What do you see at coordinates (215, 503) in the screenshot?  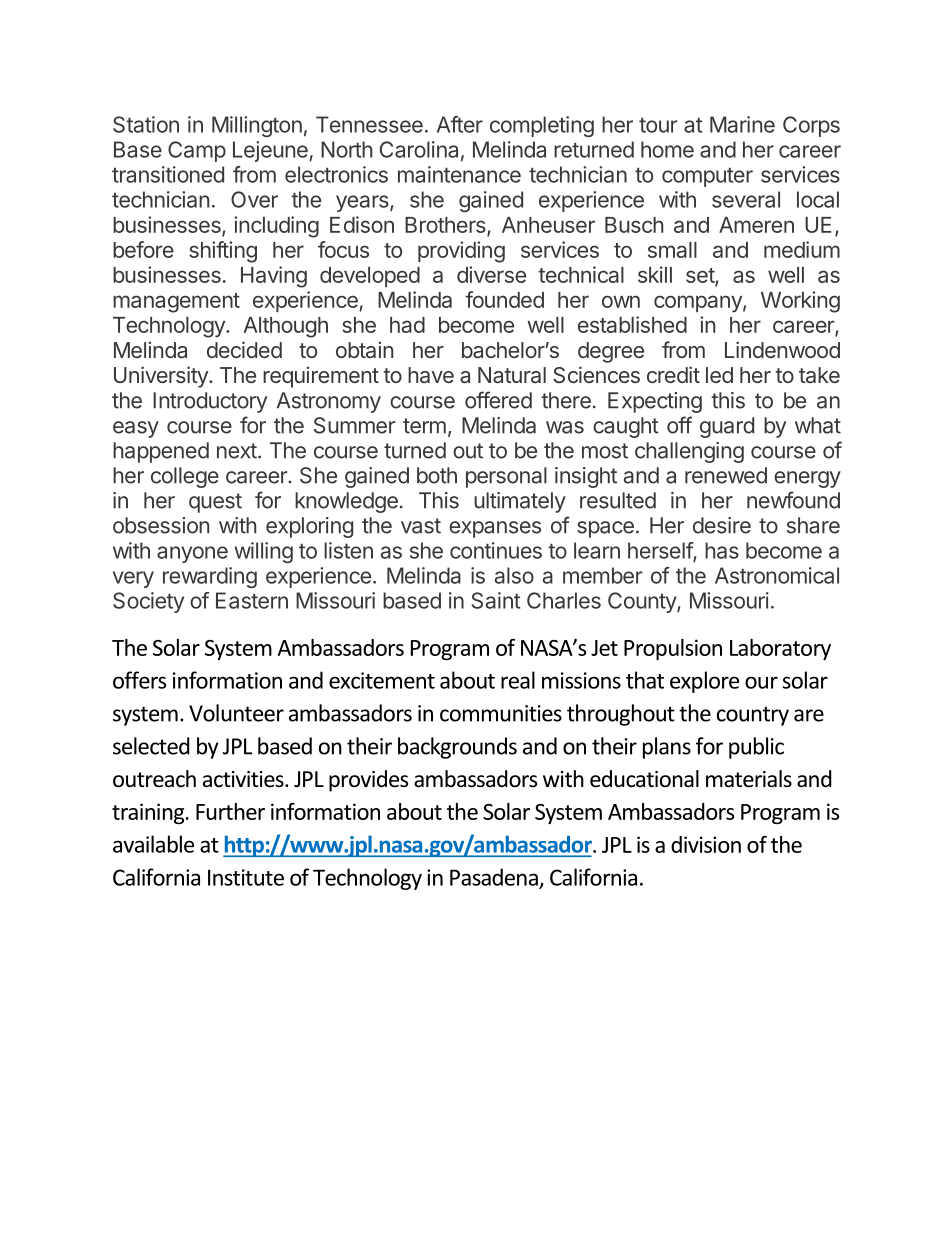 I see `quest` at bounding box center [215, 503].
